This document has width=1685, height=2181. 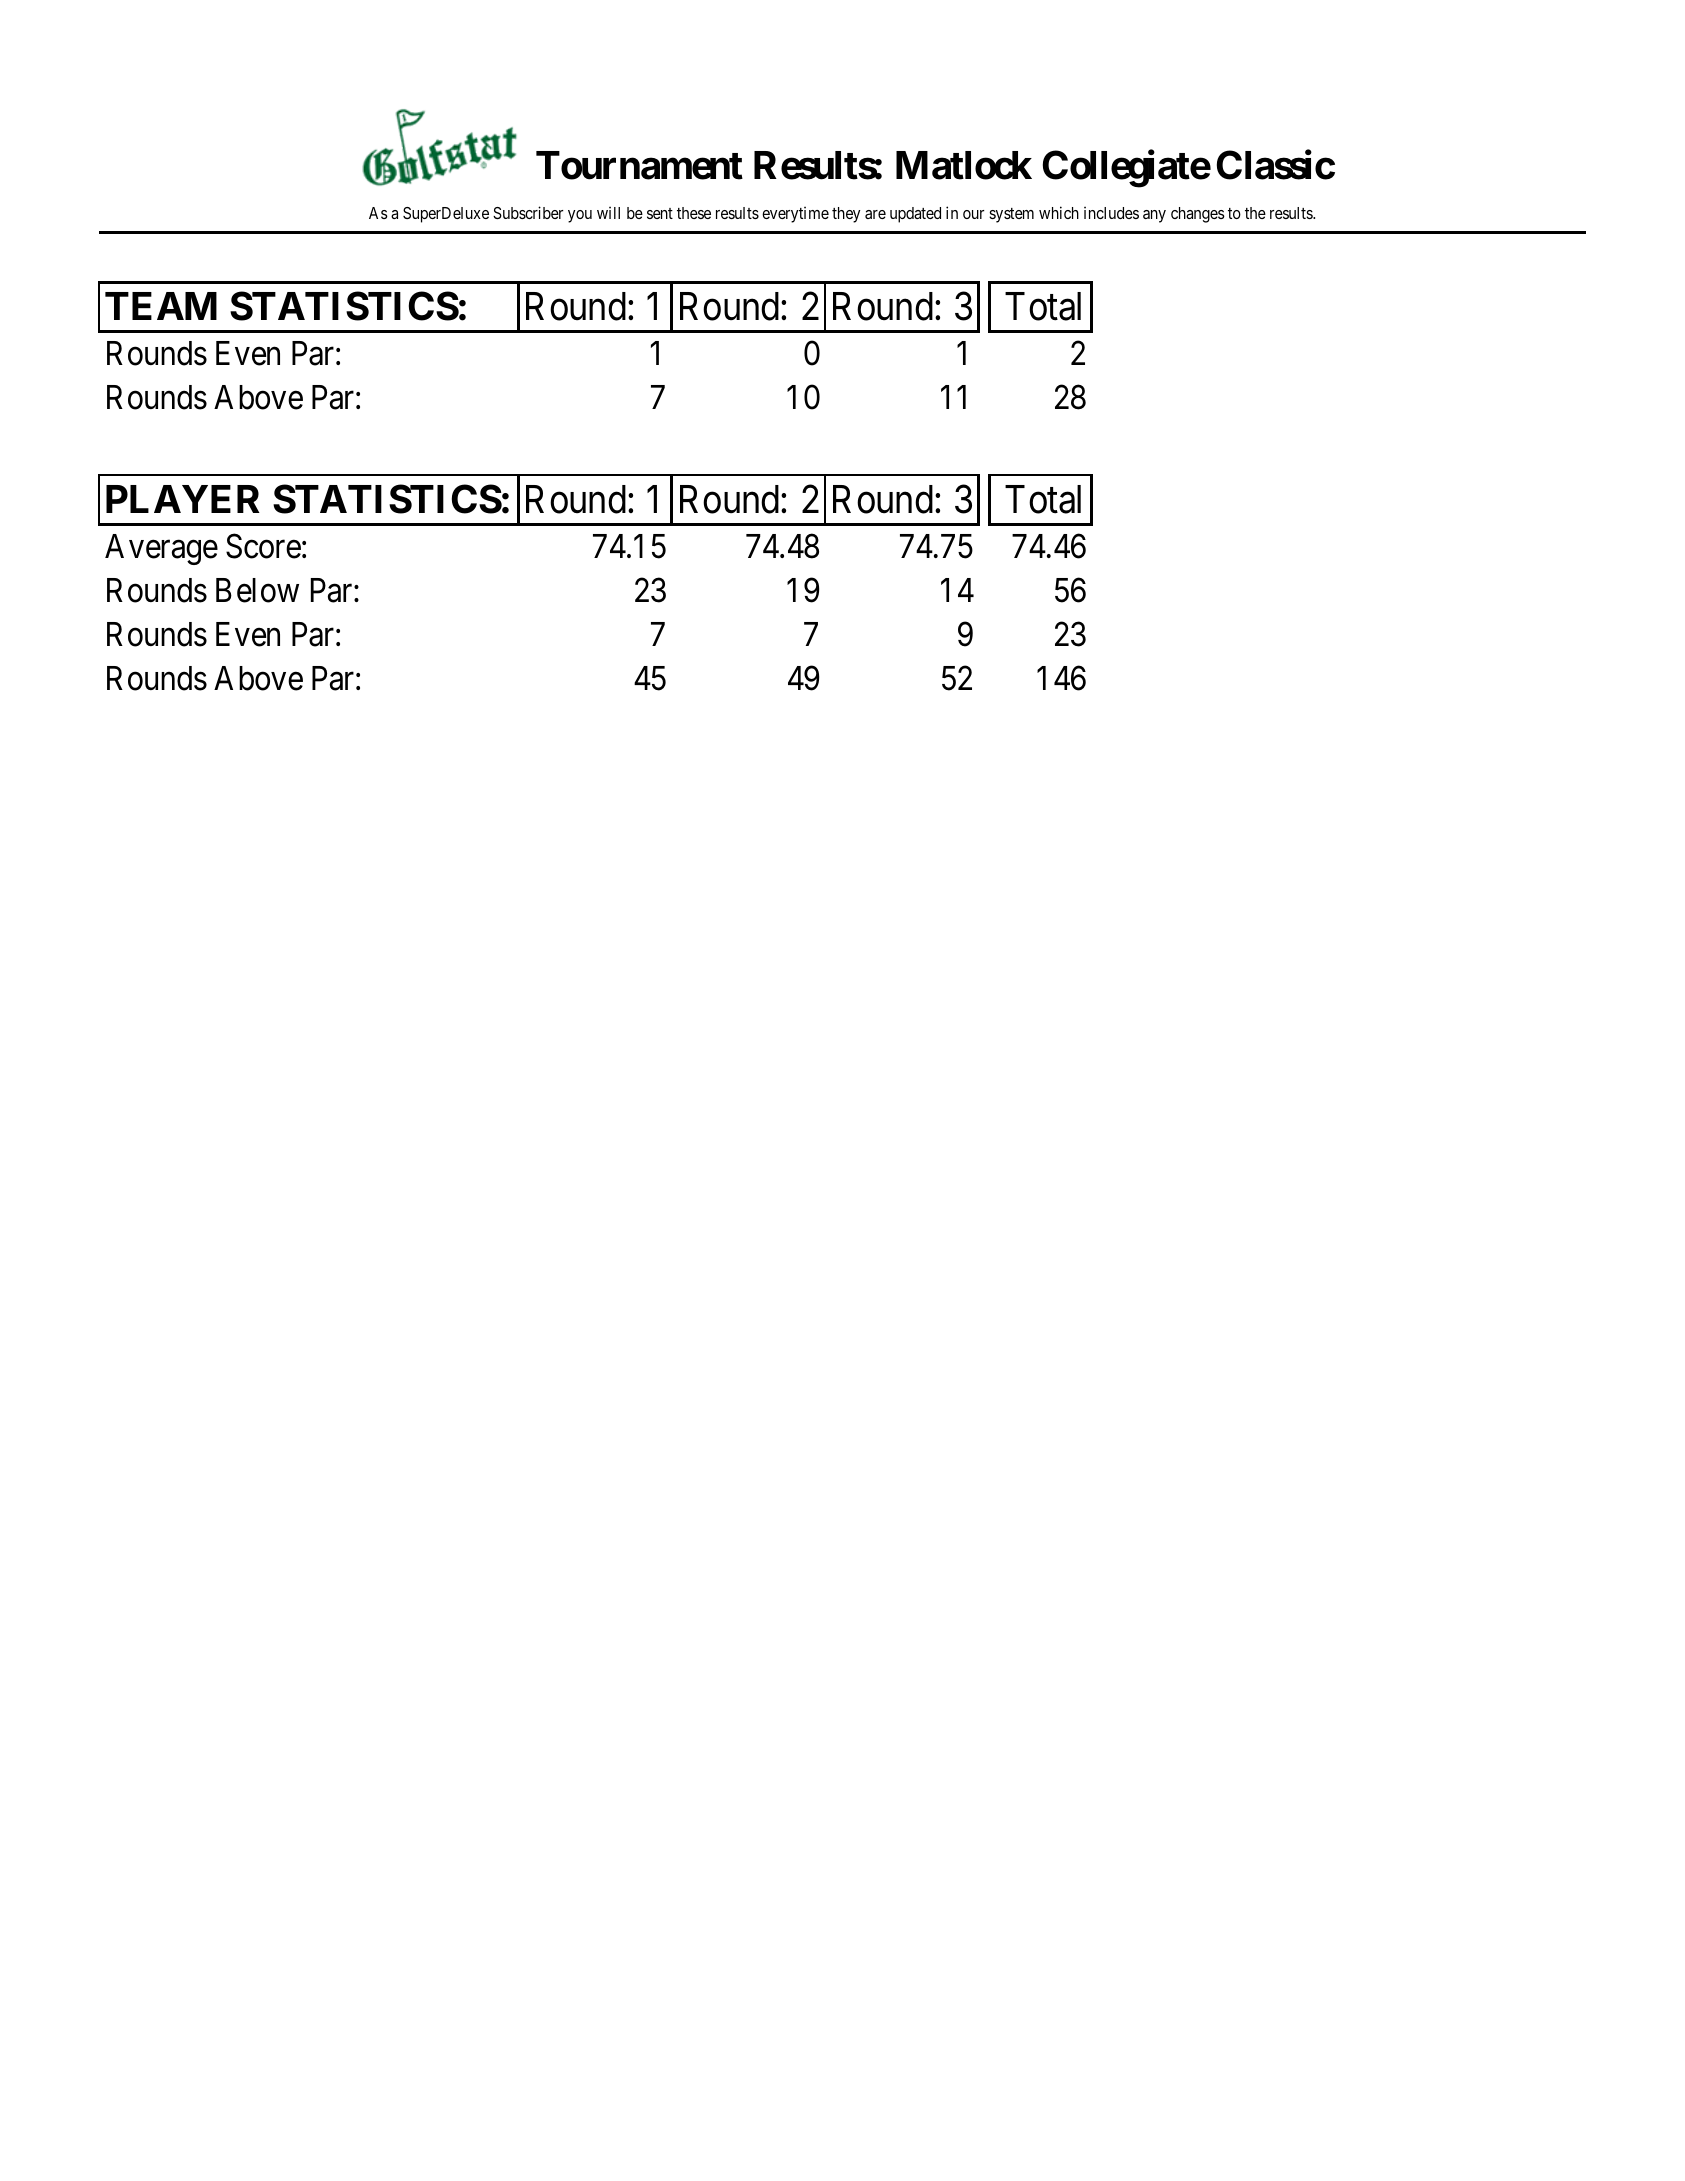 What do you see at coordinates (528, 212) in the document?
I see `Subscriber` at bounding box center [528, 212].
